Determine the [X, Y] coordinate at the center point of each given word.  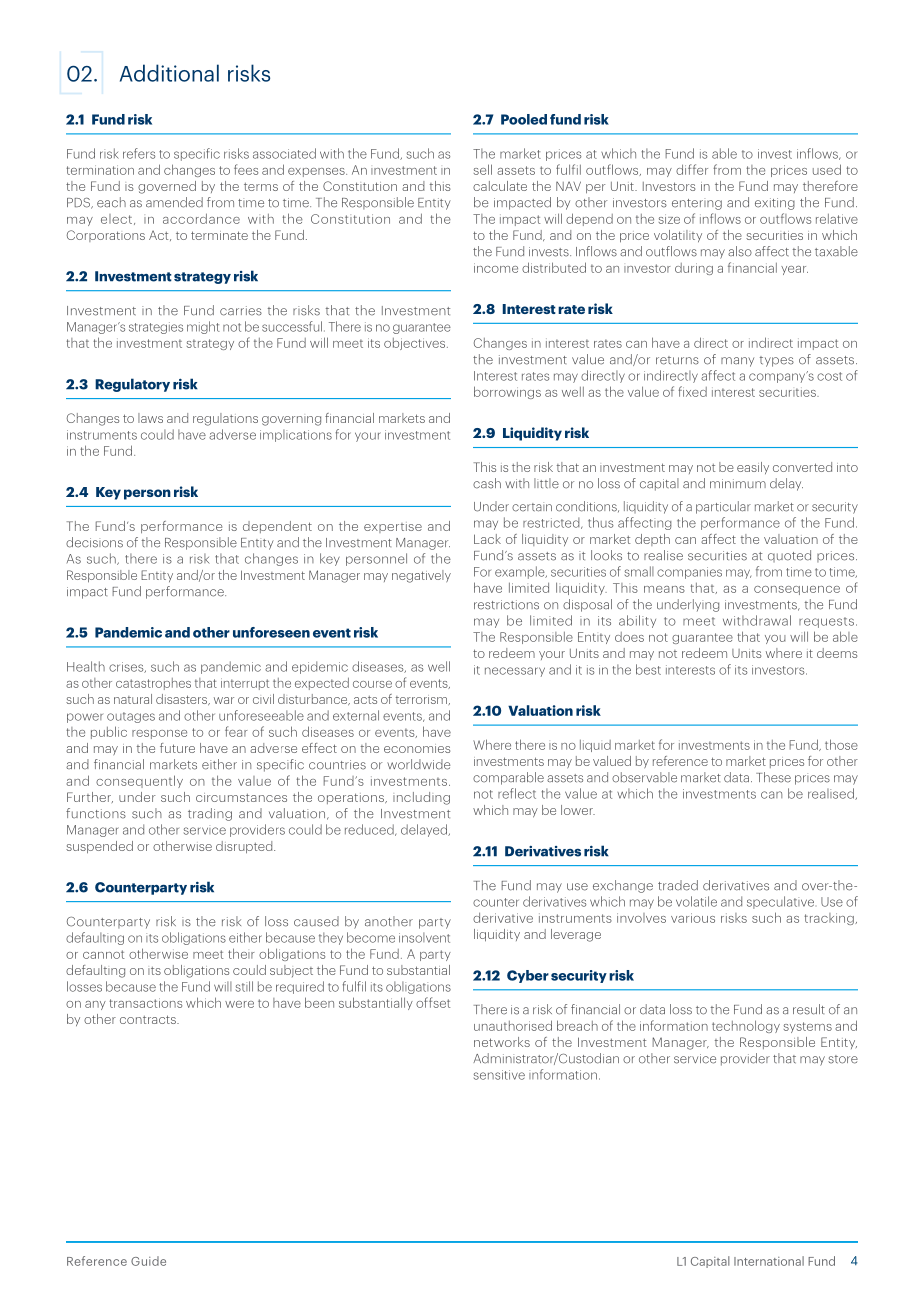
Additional [169, 73]
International [769, 1261]
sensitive [499, 1075]
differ [692, 169]
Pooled [524, 119]
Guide [148, 1261]
